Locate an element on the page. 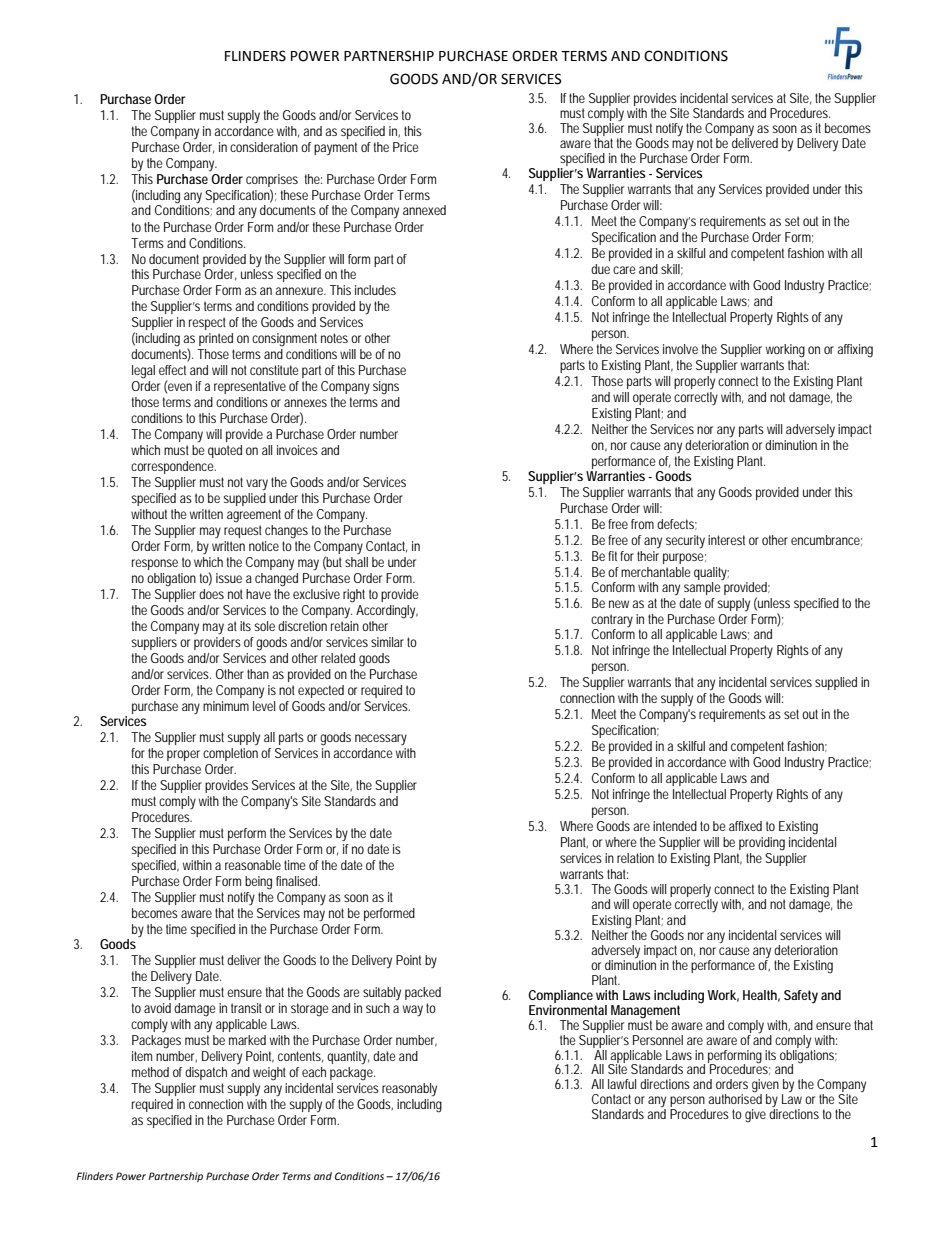  care is located at coordinates (624, 270).
